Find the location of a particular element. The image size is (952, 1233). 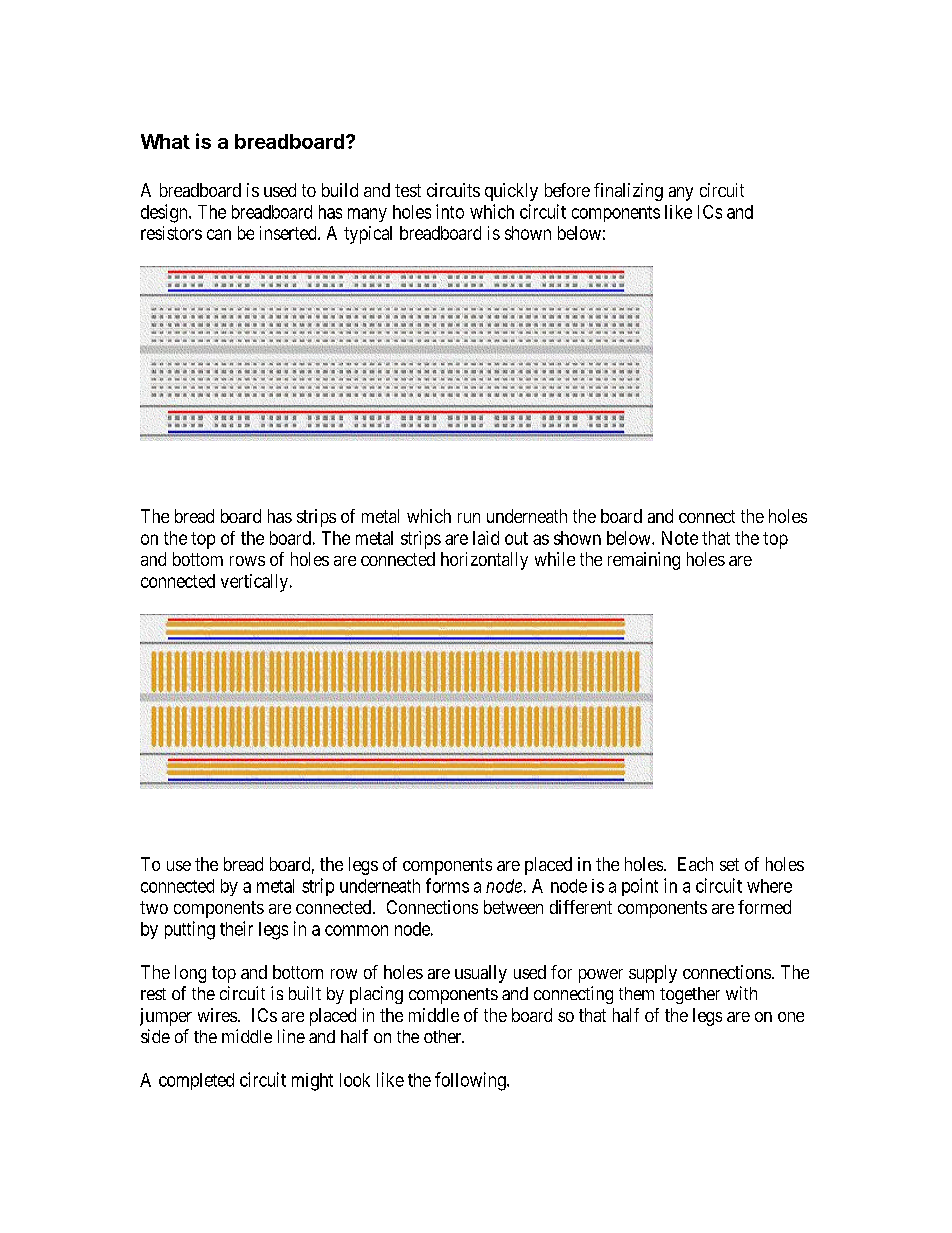

Each is located at coordinates (695, 864).
